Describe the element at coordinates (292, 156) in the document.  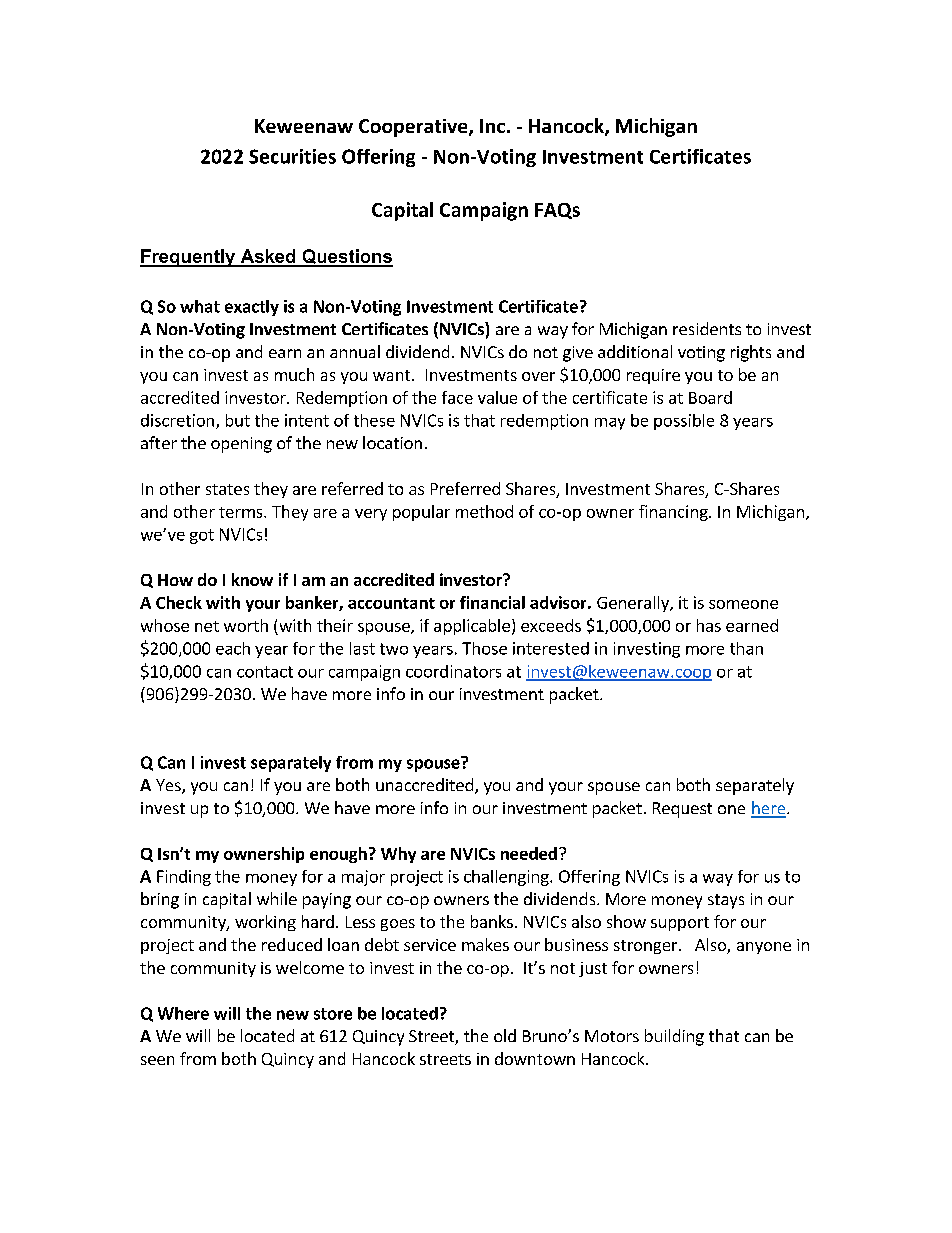
I see `Securities` at that location.
